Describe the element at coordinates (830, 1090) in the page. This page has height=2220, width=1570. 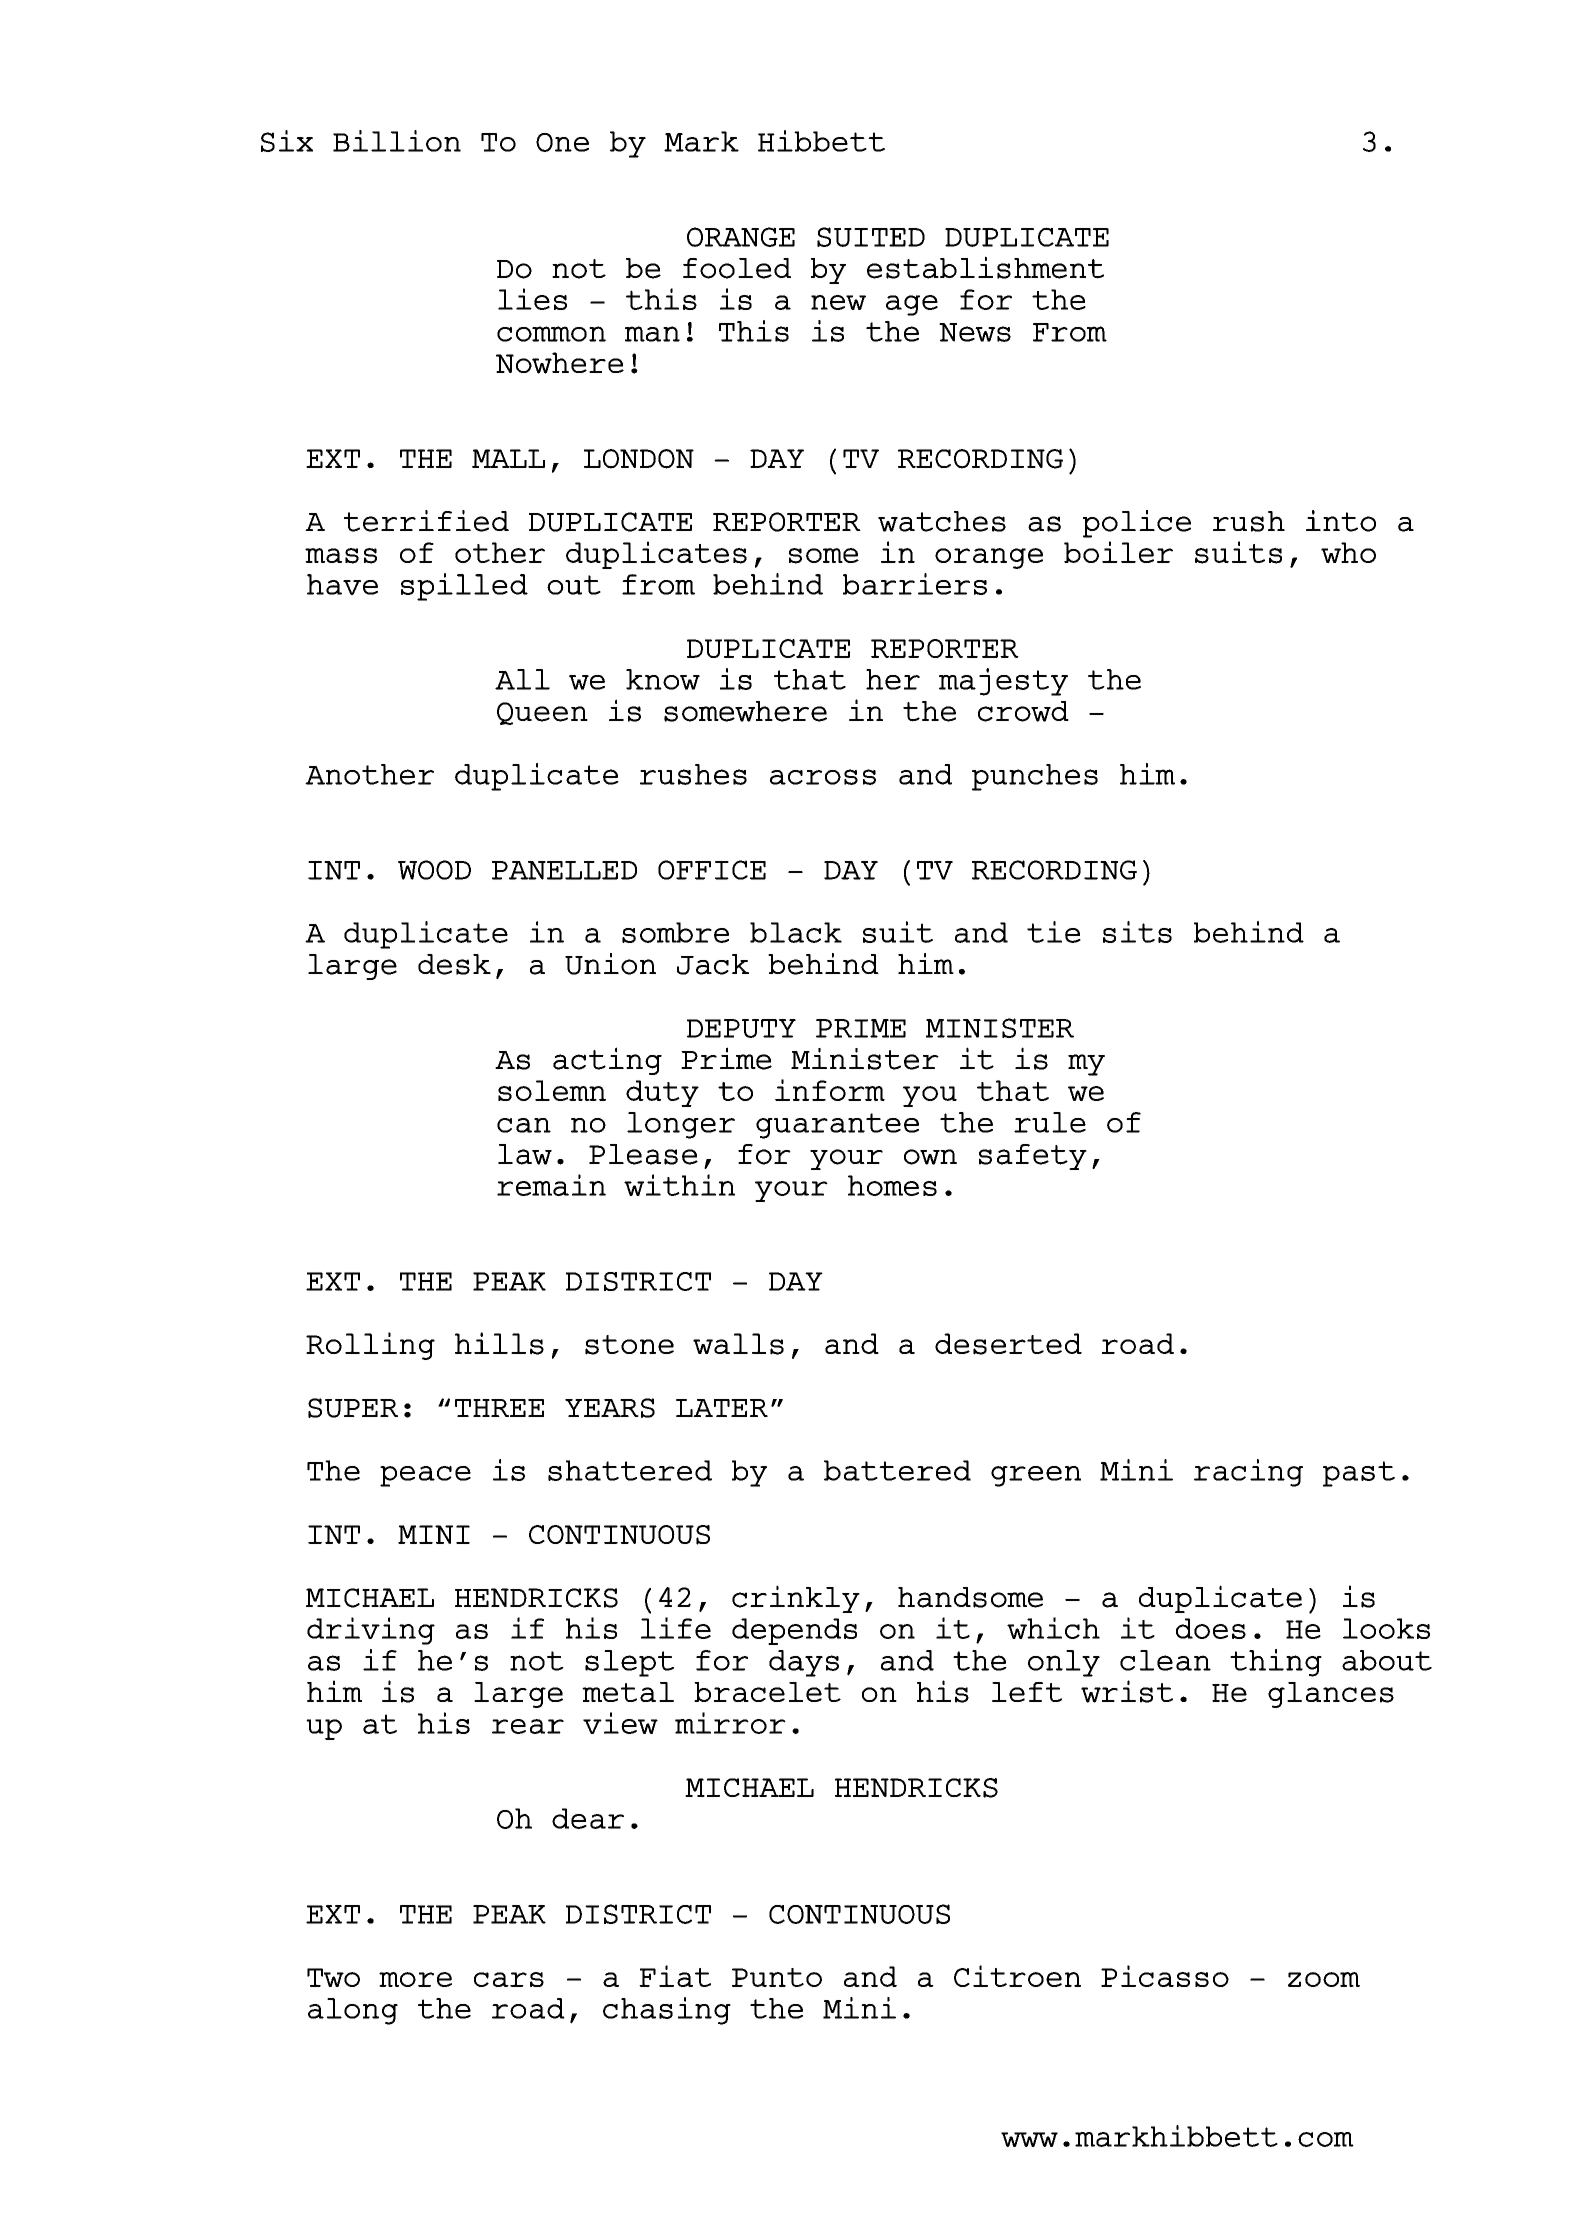
I see `inform` at that location.
